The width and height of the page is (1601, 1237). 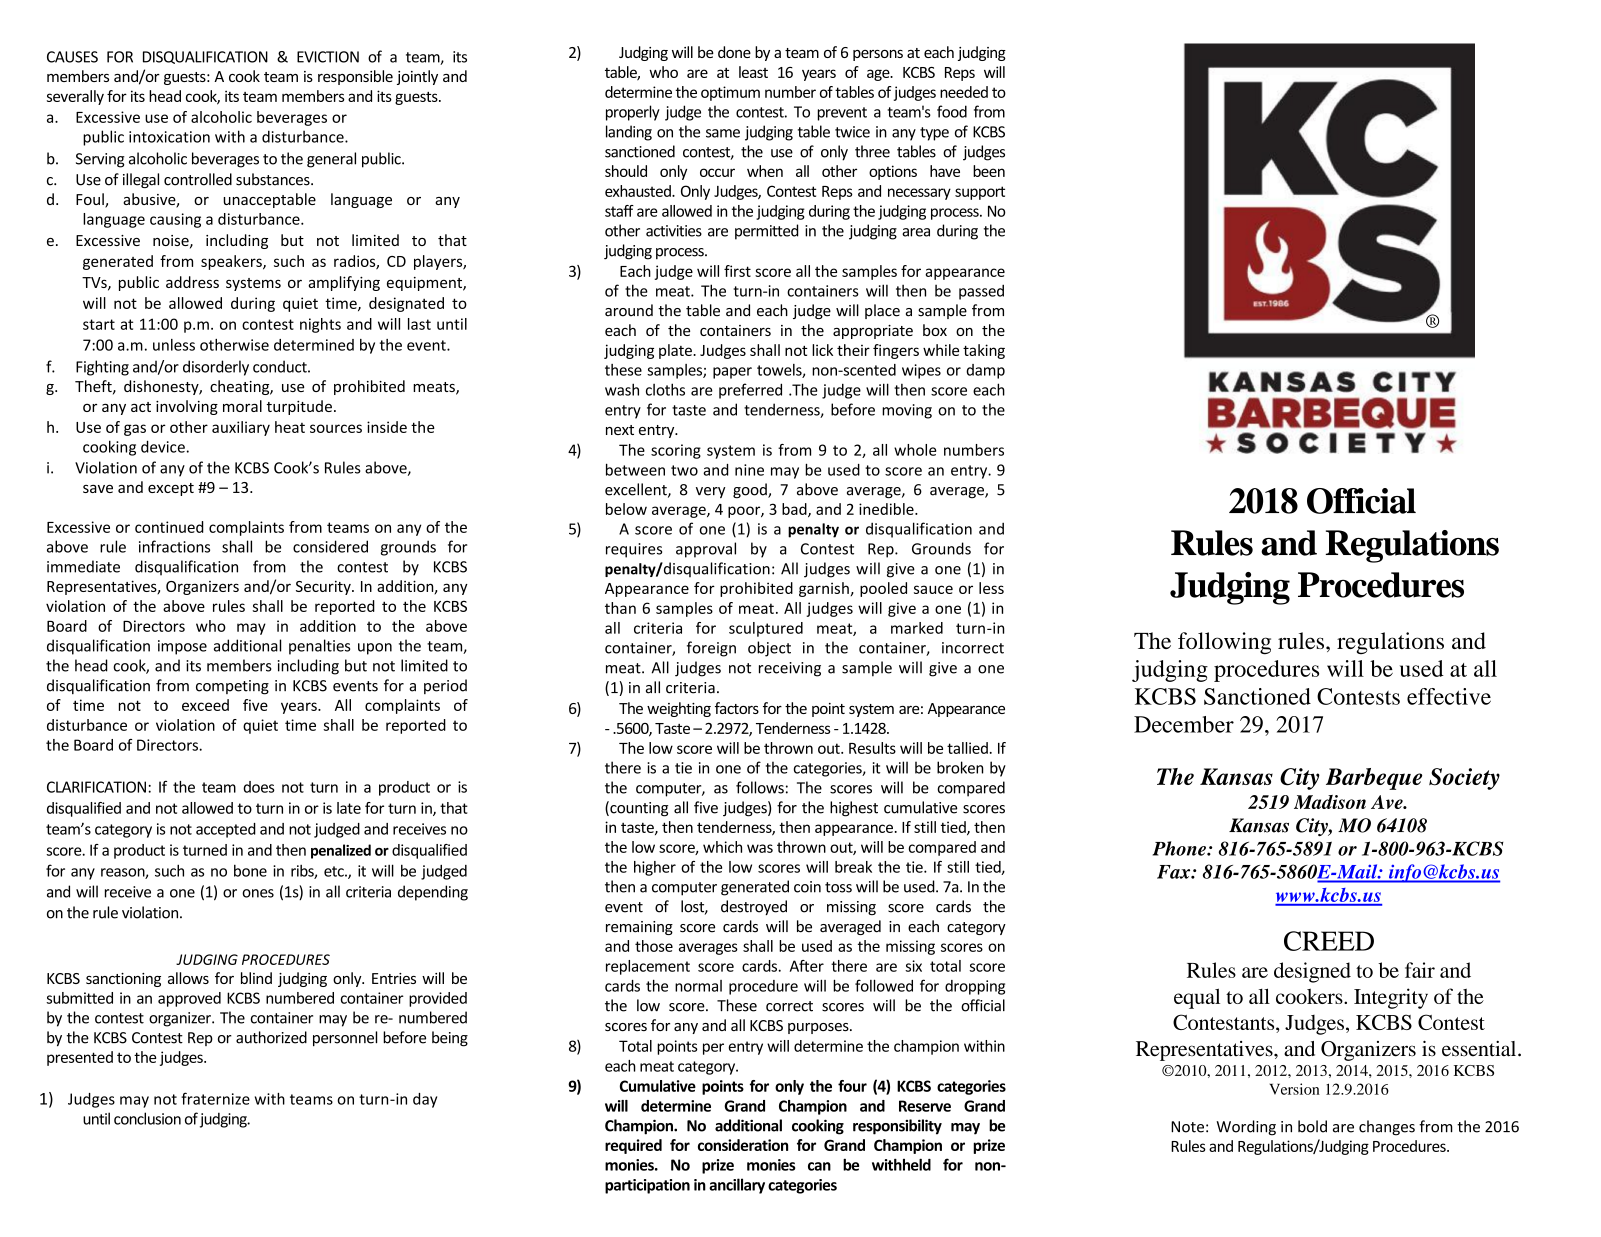 I want to click on needed, so click(x=964, y=92).
